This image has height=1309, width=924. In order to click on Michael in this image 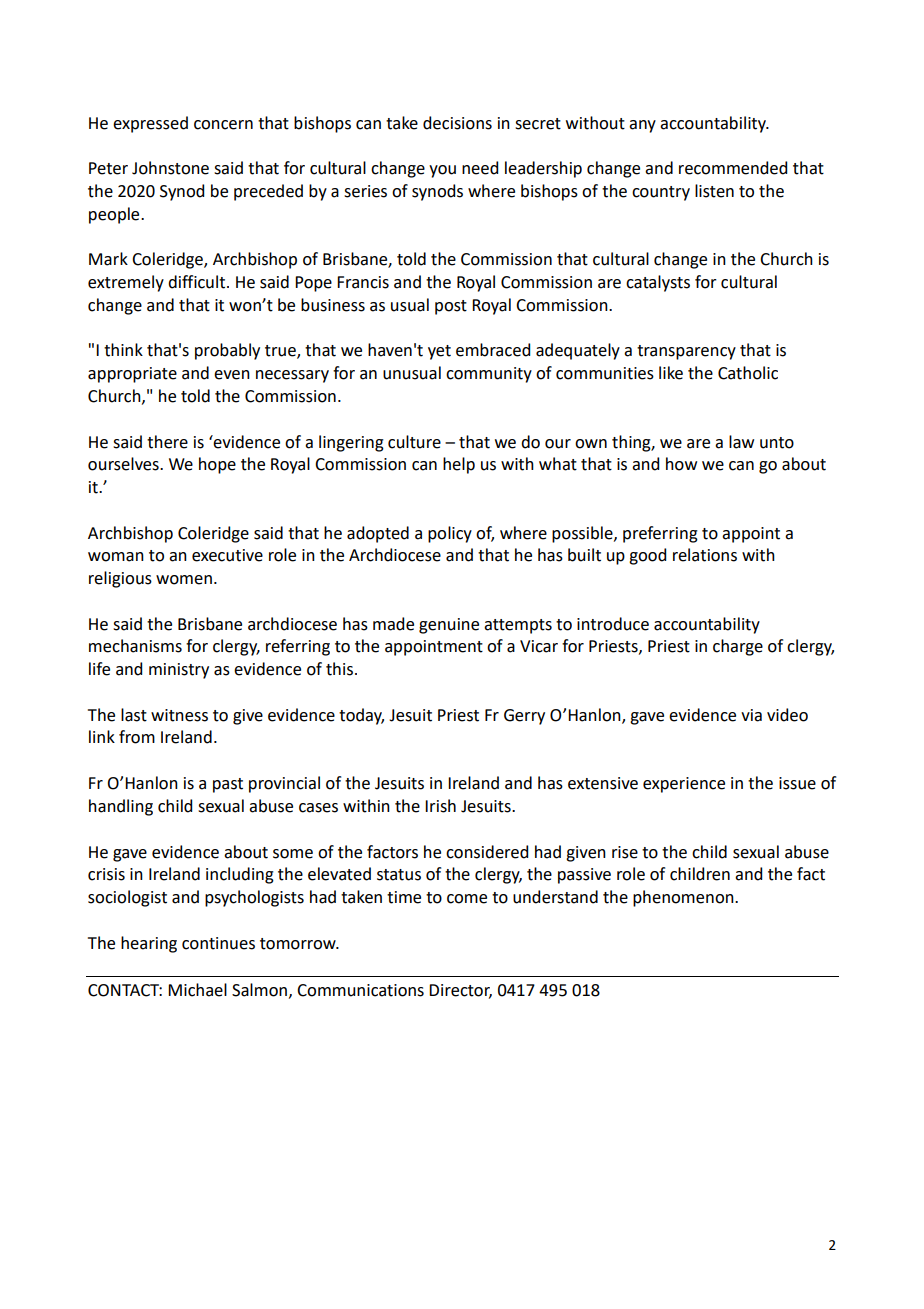, I will do `click(197, 990)`.
